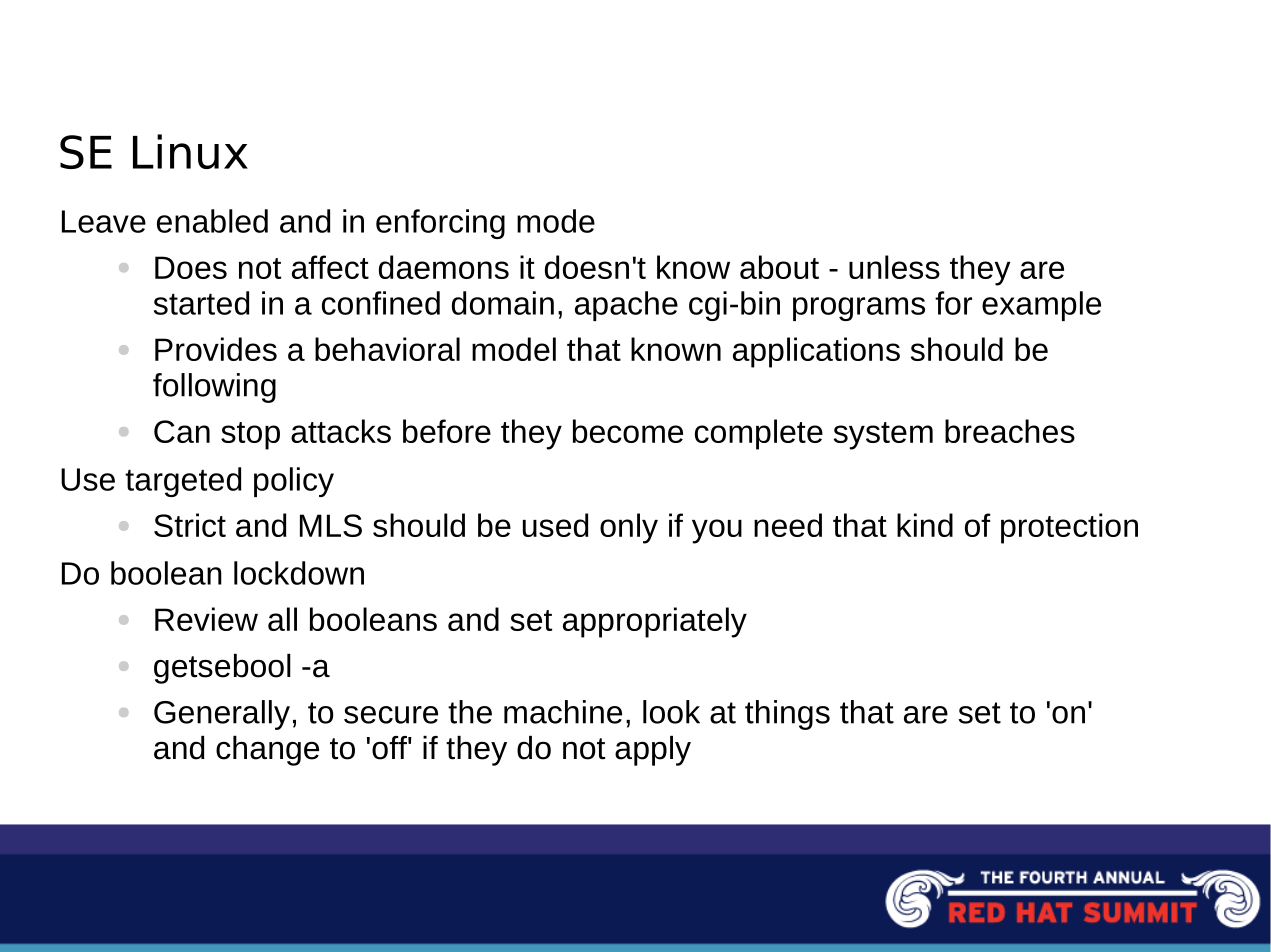  Describe the element at coordinates (894, 267) in the document. I see `unless` at that location.
